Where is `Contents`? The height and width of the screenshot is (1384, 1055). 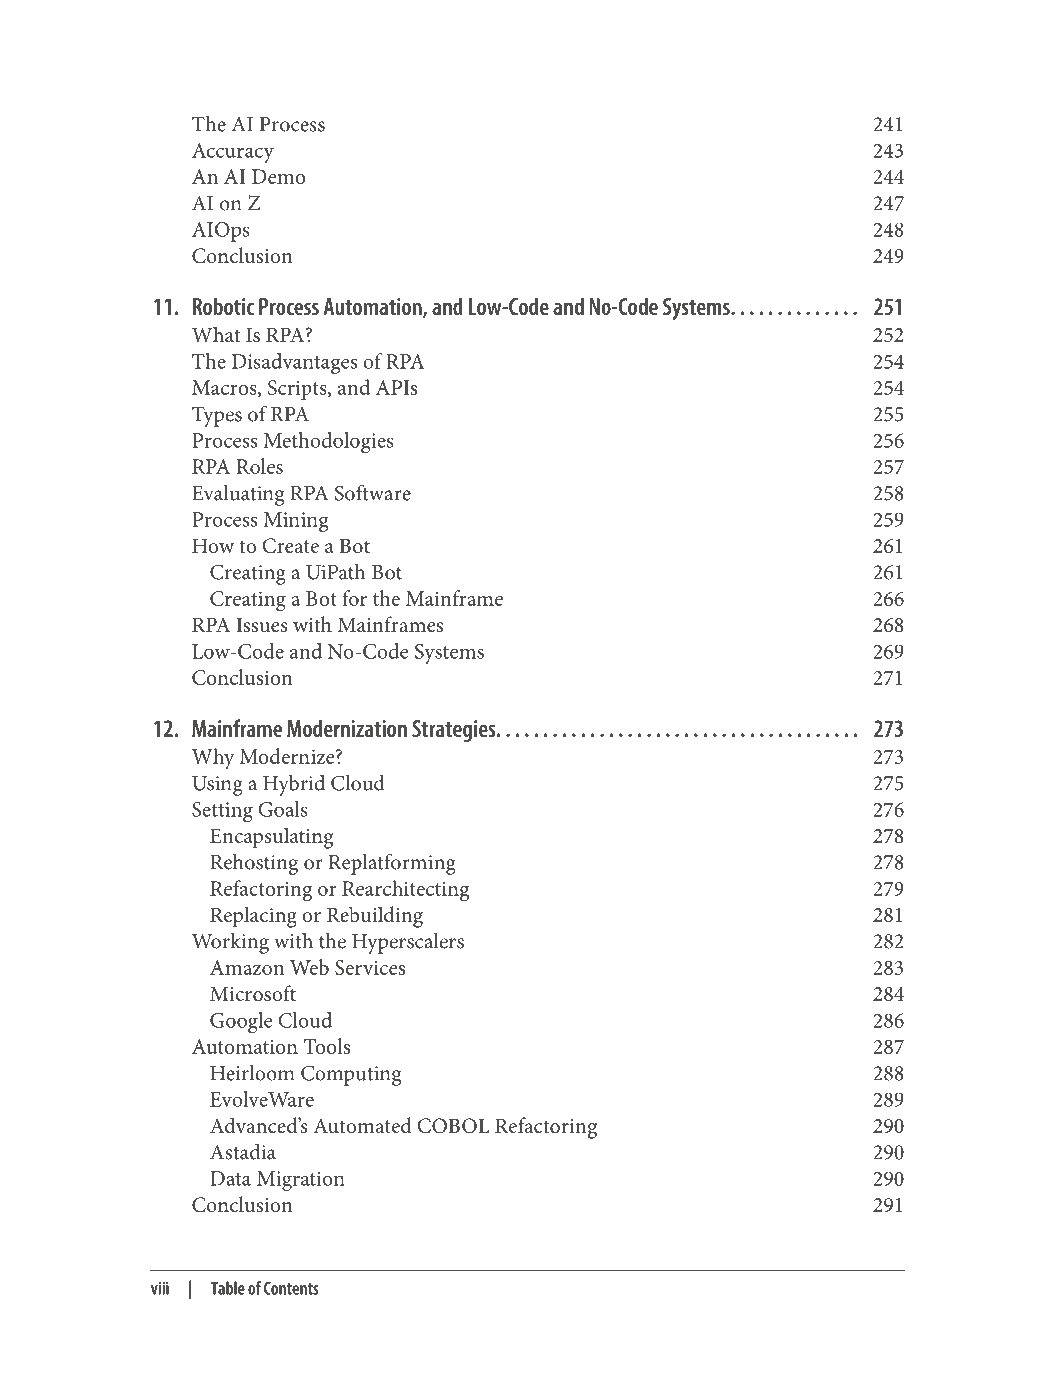
Contents is located at coordinates (291, 1288).
